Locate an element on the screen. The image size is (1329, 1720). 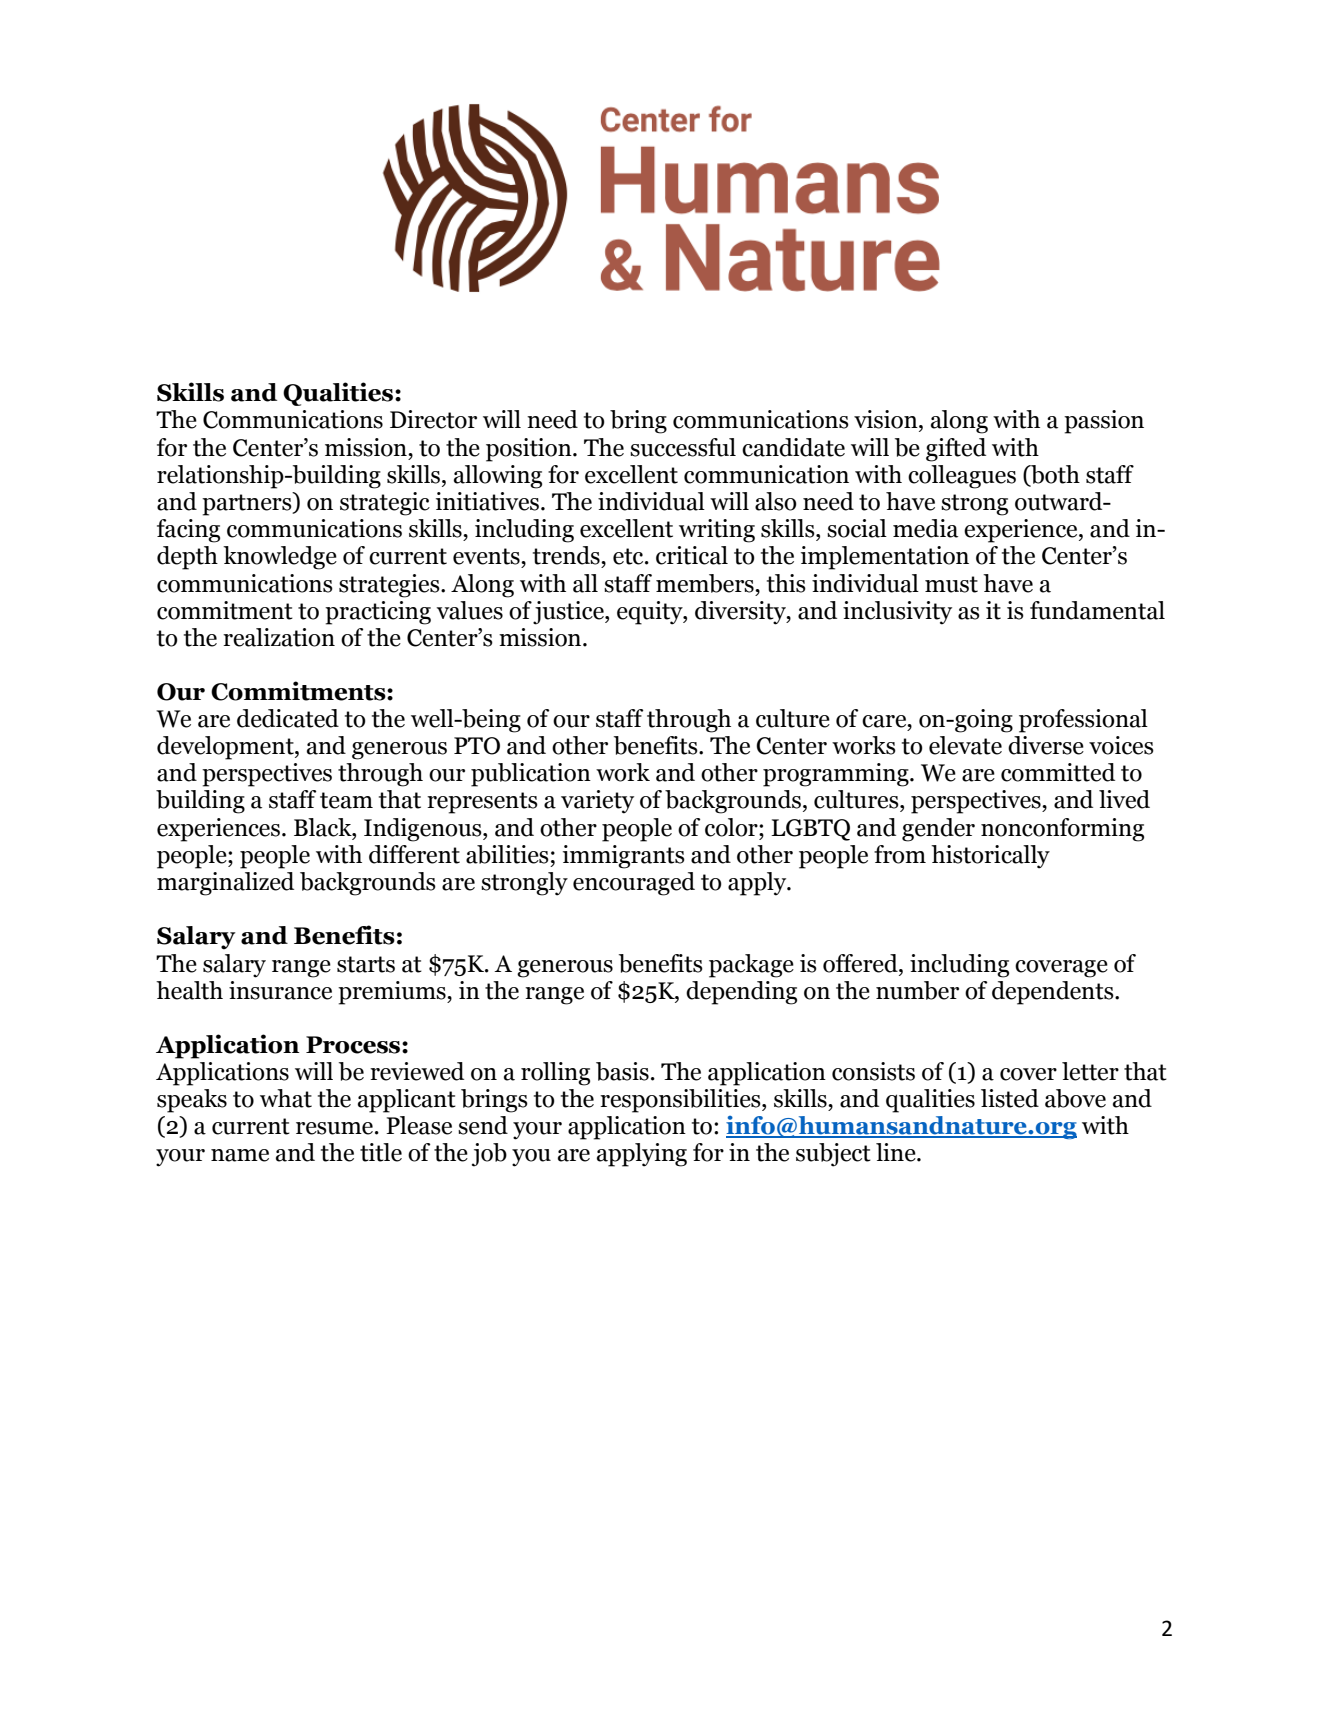
historically is located at coordinates (990, 857).
